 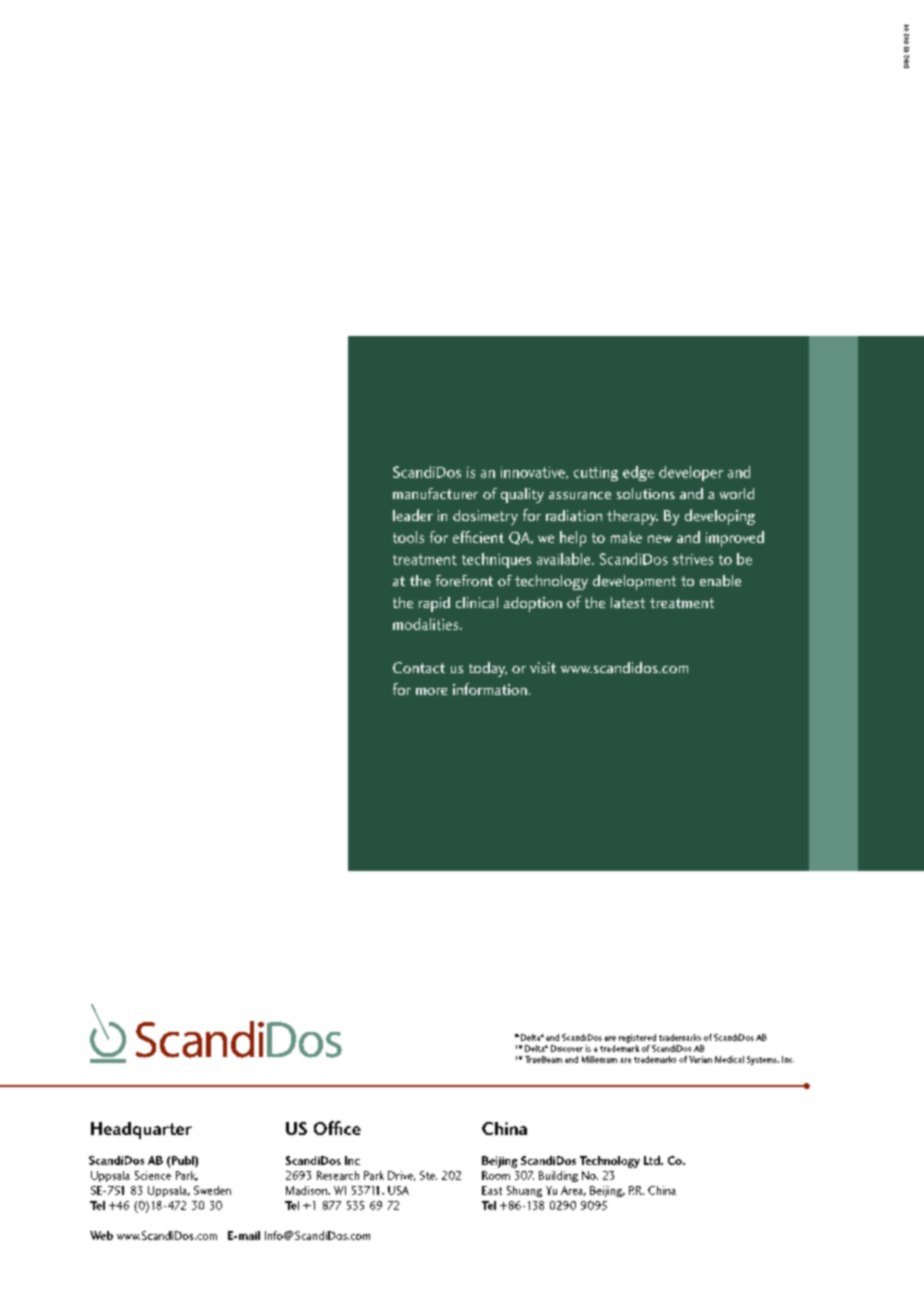 What do you see at coordinates (488, 669) in the screenshot?
I see `today` at bounding box center [488, 669].
